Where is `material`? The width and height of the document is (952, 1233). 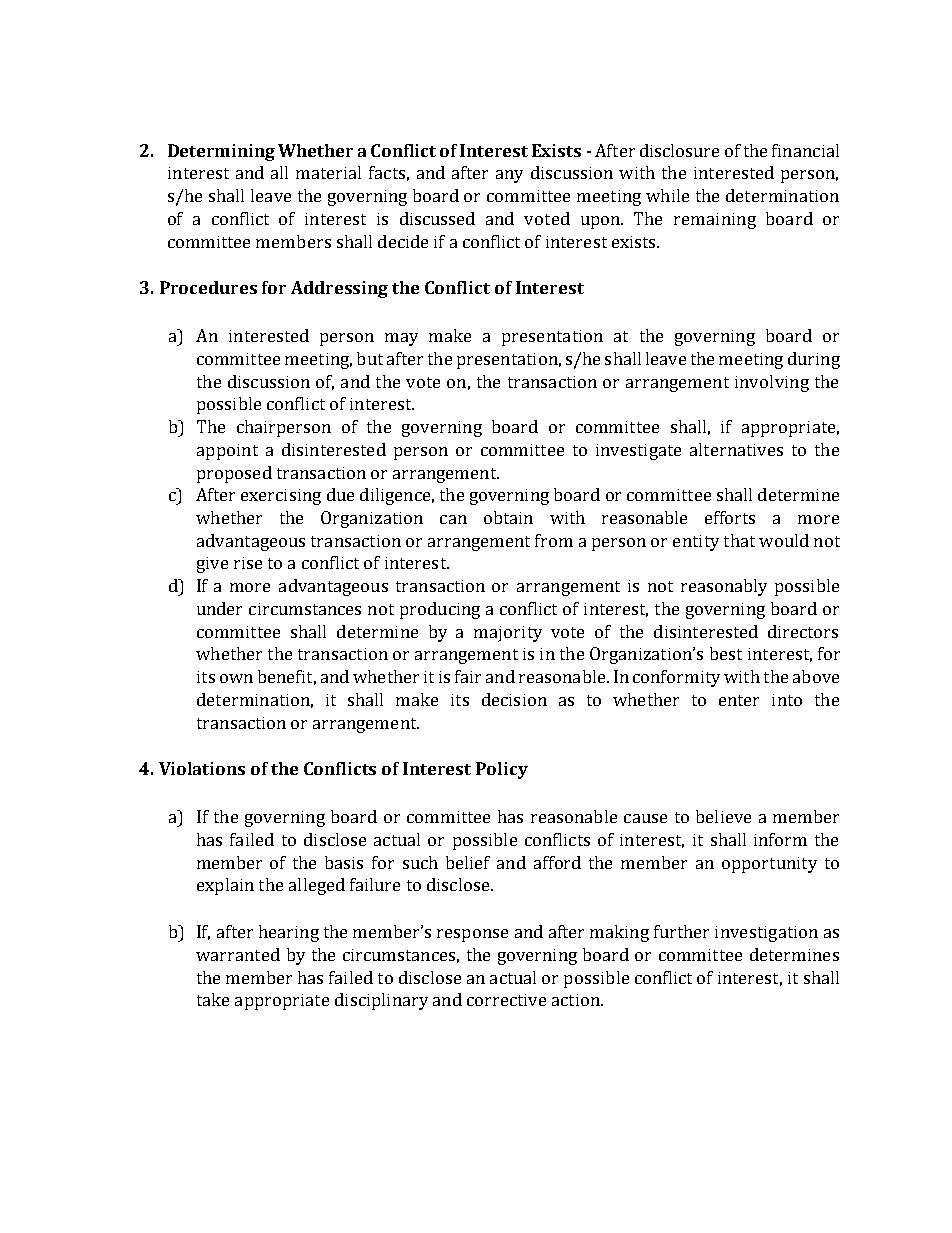
material is located at coordinates (328, 172).
